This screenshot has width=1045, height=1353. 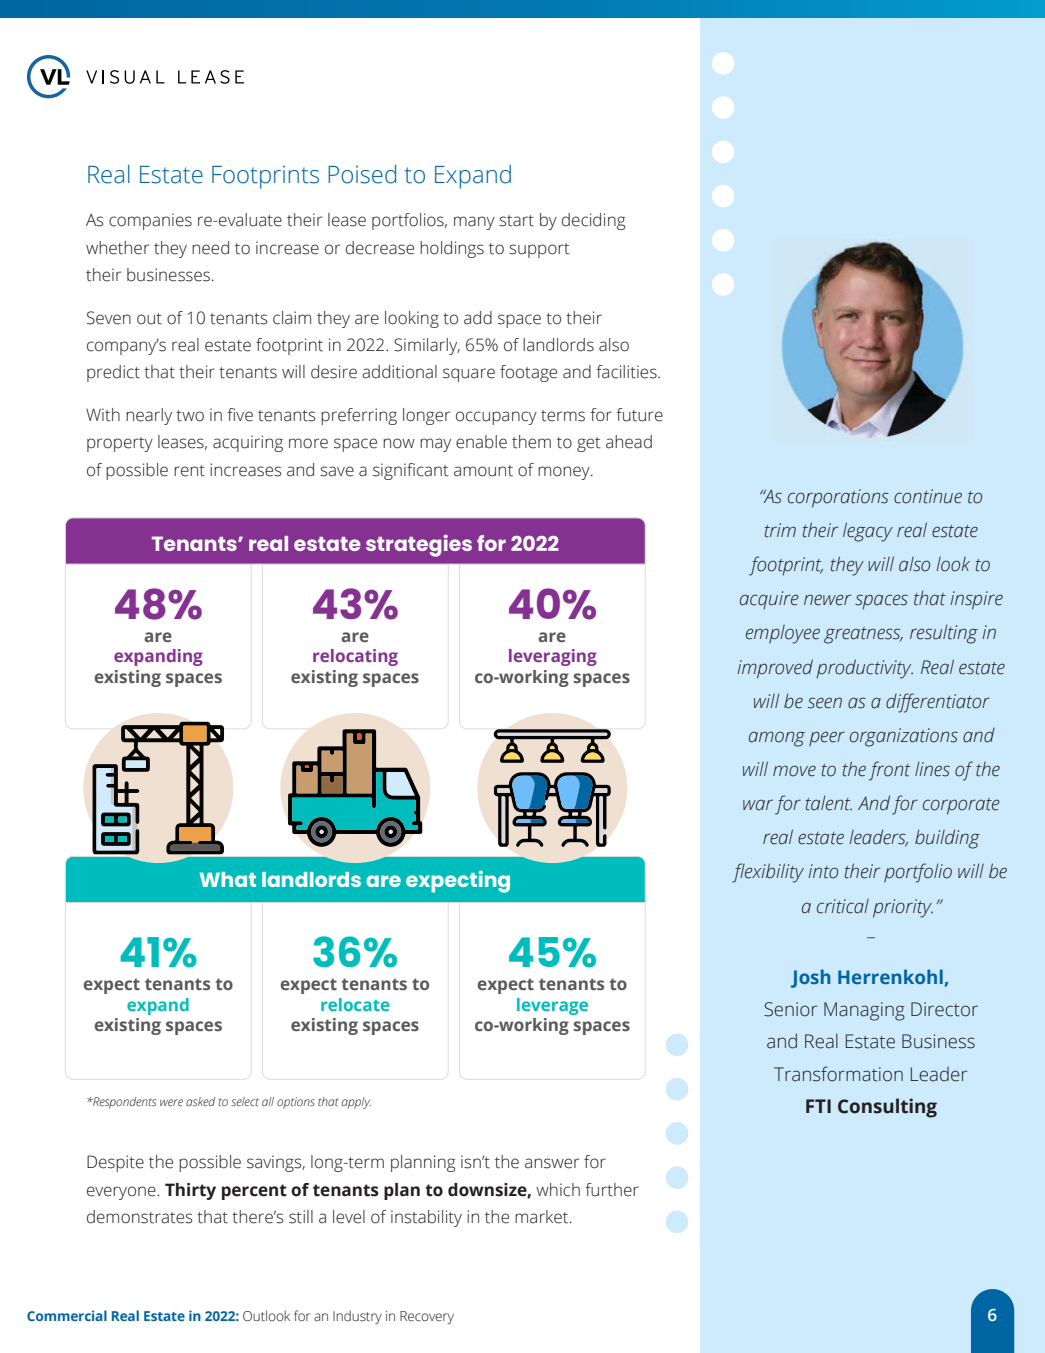 I want to click on demonstrates, so click(x=140, y=1217).
